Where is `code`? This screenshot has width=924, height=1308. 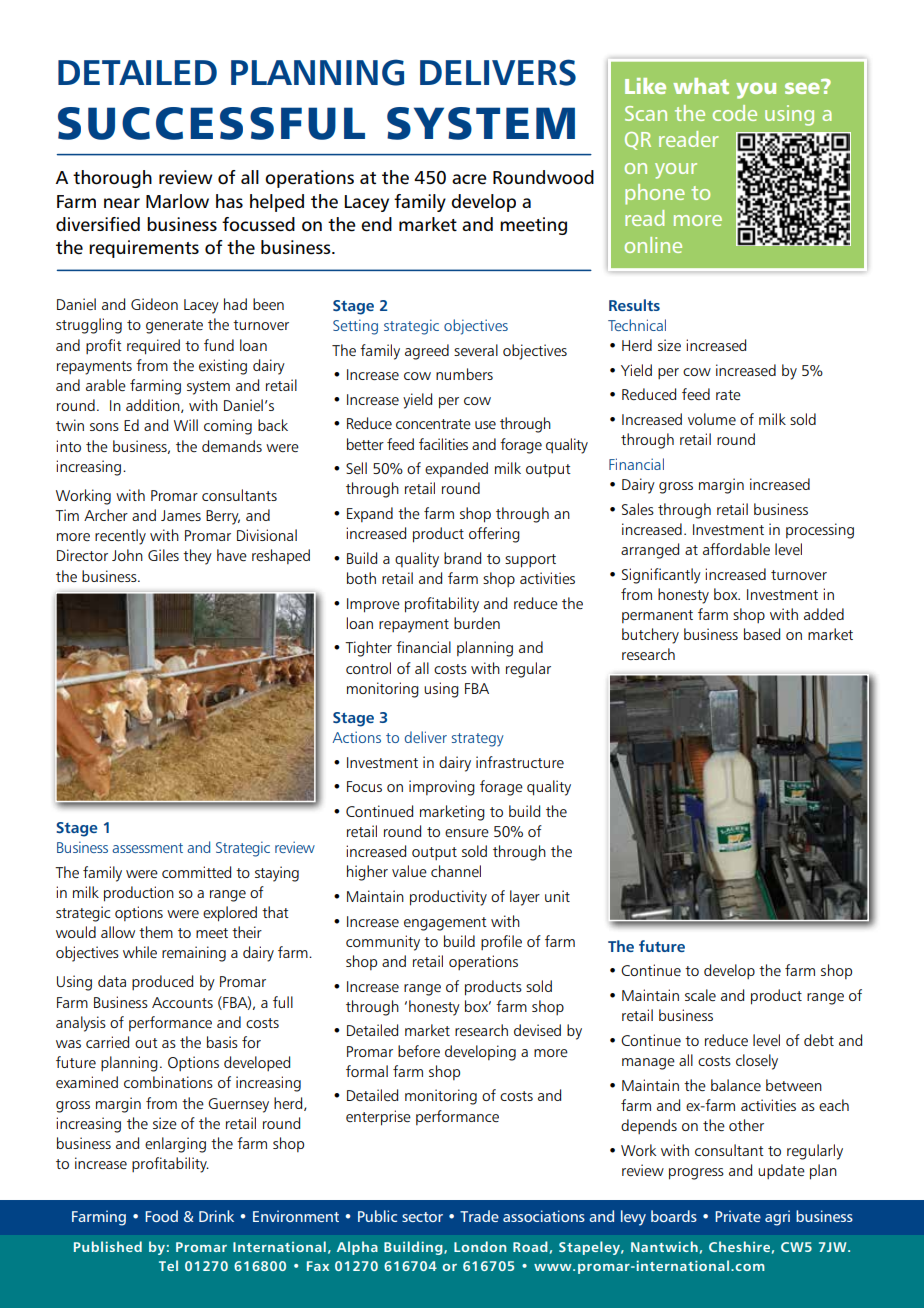 code is located at coordinates (735, 113).
